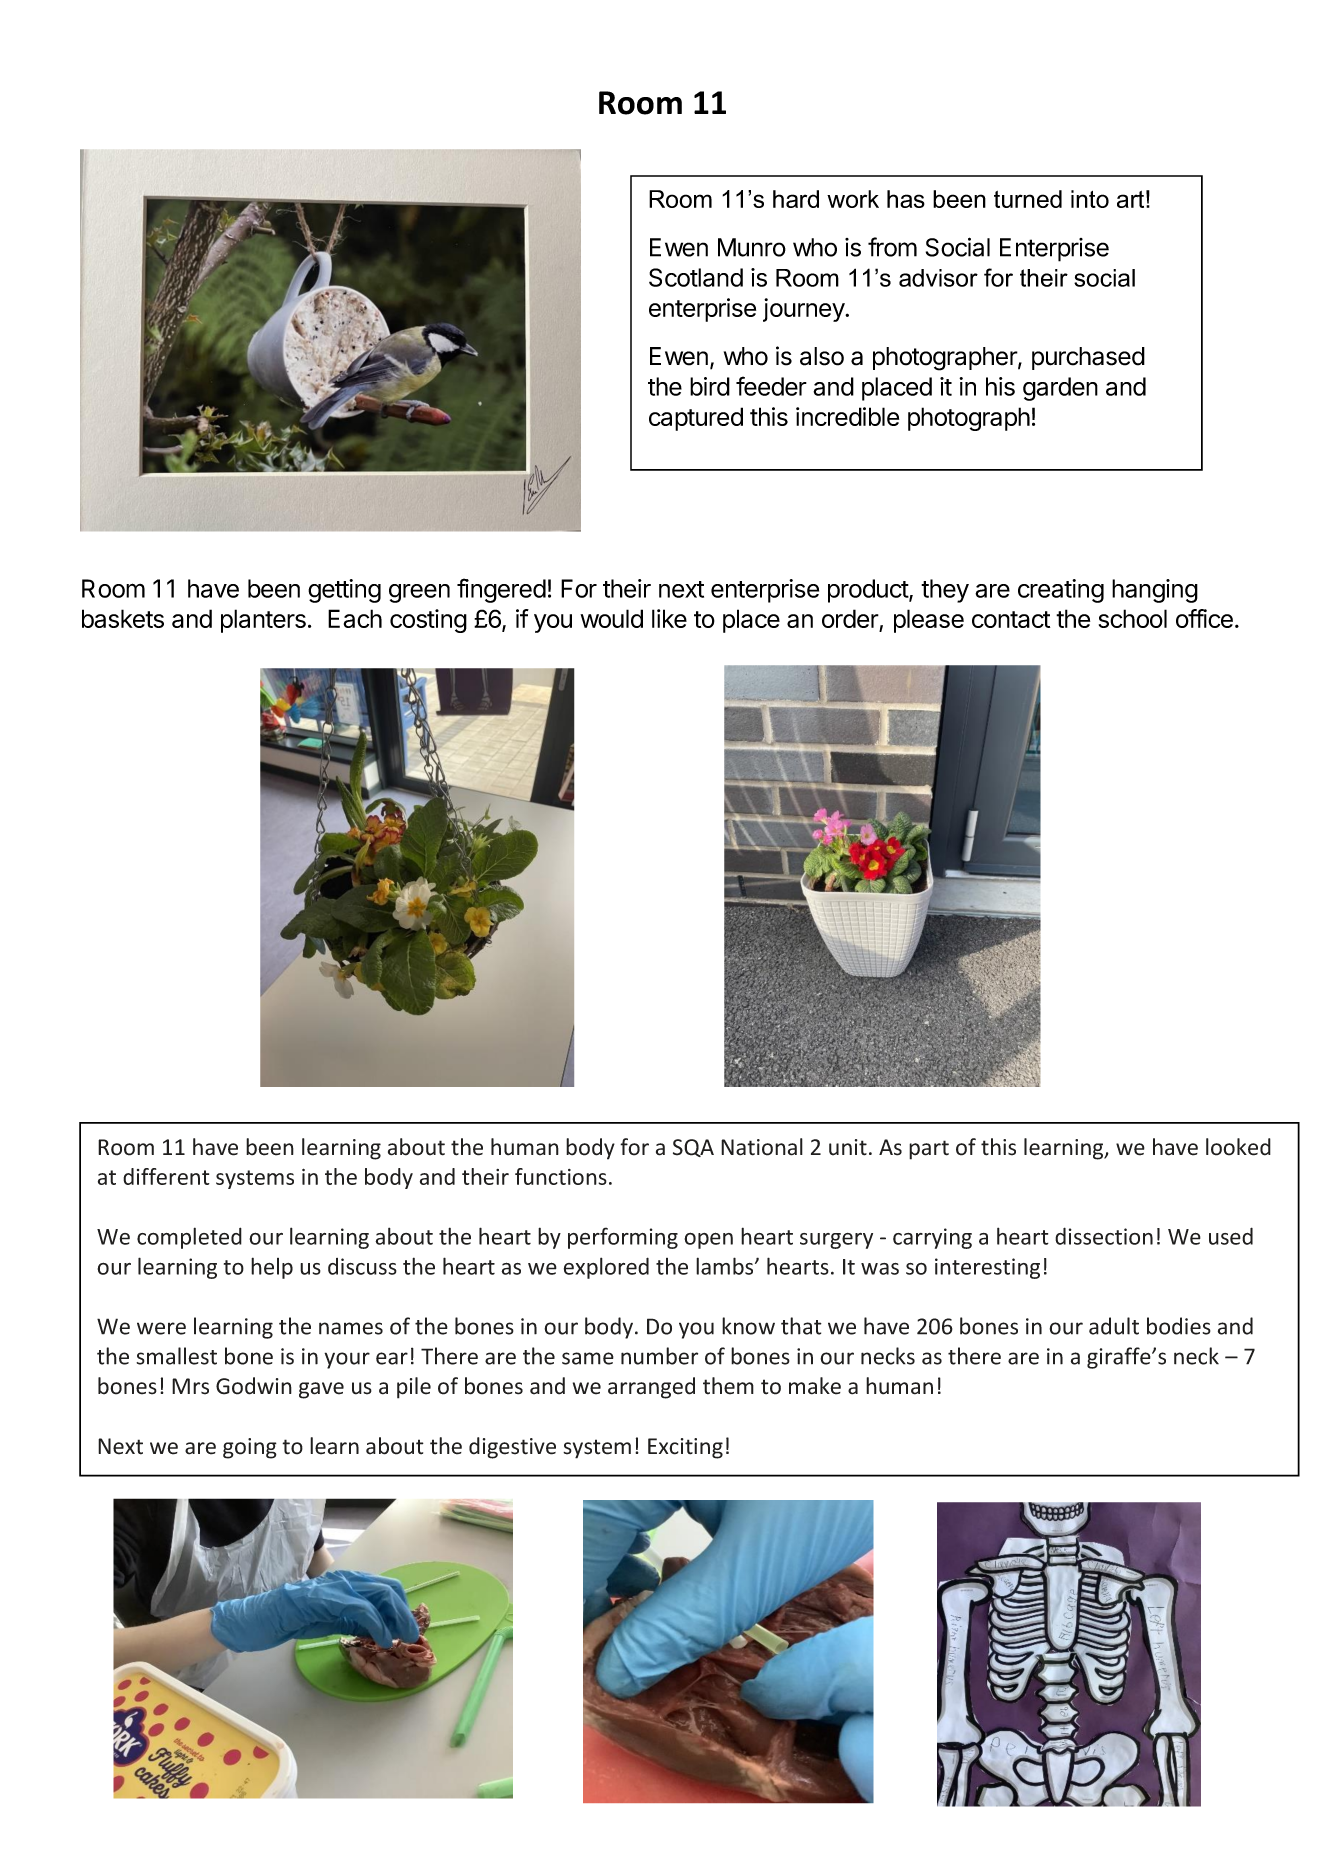 The width and height of the page is (1325, 1874). Describe the element at coordinates (1090, 199) in the page. I see `into` at that location.
